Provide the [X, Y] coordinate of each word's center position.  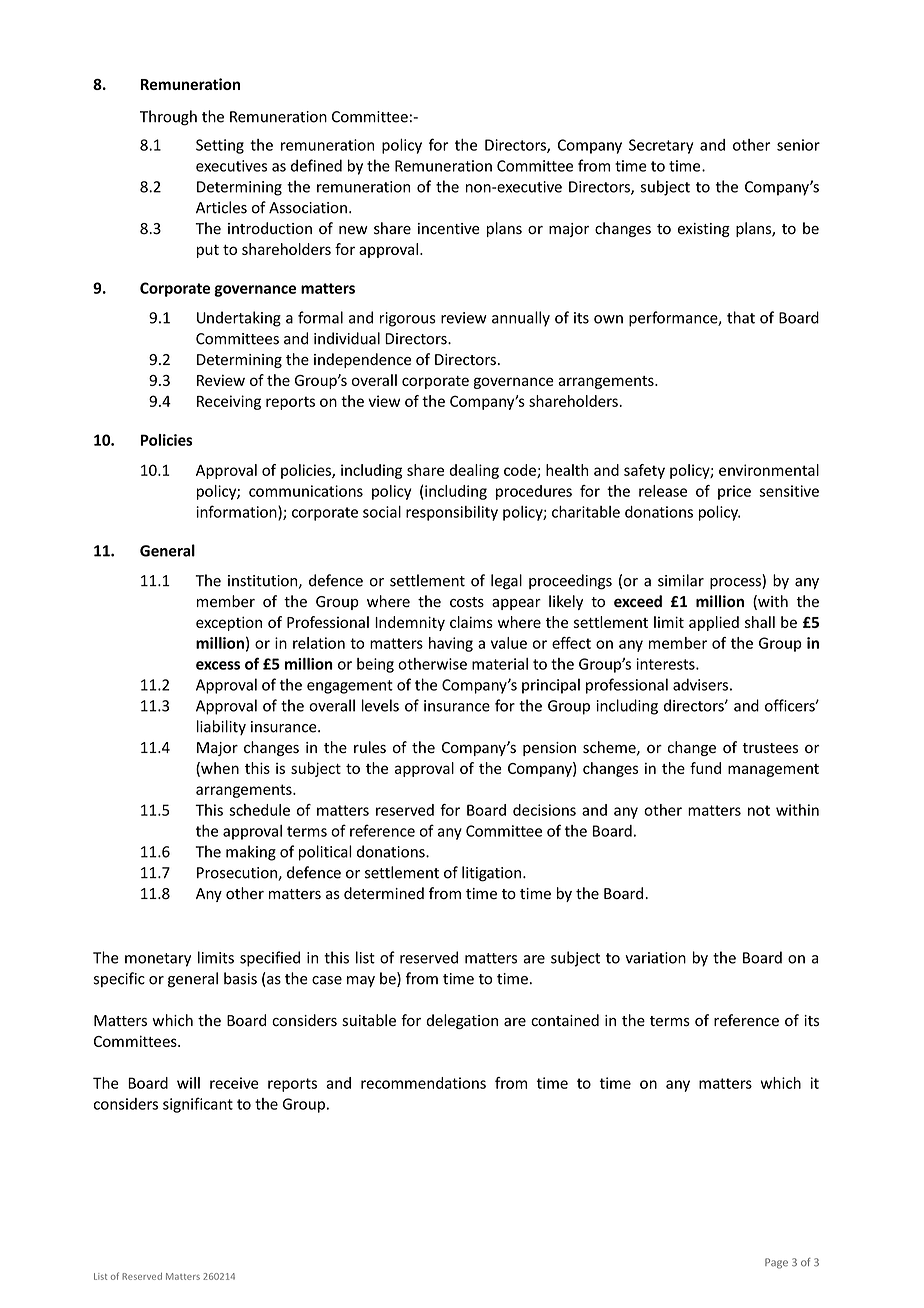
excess [218, 665]
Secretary [661, 146]
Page [776, 1263]
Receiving [229, 402]
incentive [449, 229]
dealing [474, 471]
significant [198, 1105]
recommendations [423, 1083]
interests [666, 664]
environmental [769, 470]
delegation [462, 1021]
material [500, 664]
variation [655, 958]
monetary [158, 960]
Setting [220, 146]
